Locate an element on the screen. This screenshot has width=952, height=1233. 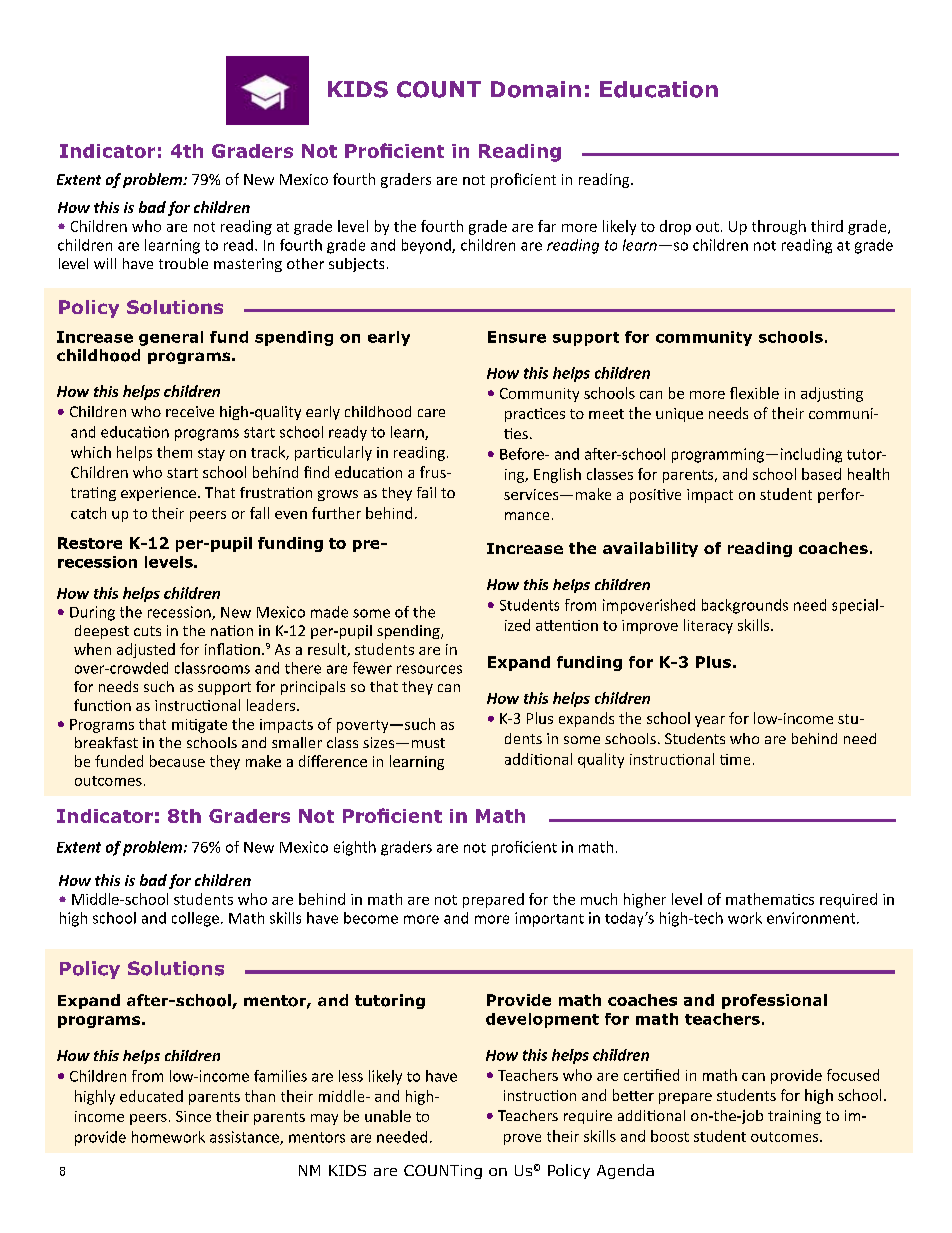
trouble is located at coordinates (183, 263).
